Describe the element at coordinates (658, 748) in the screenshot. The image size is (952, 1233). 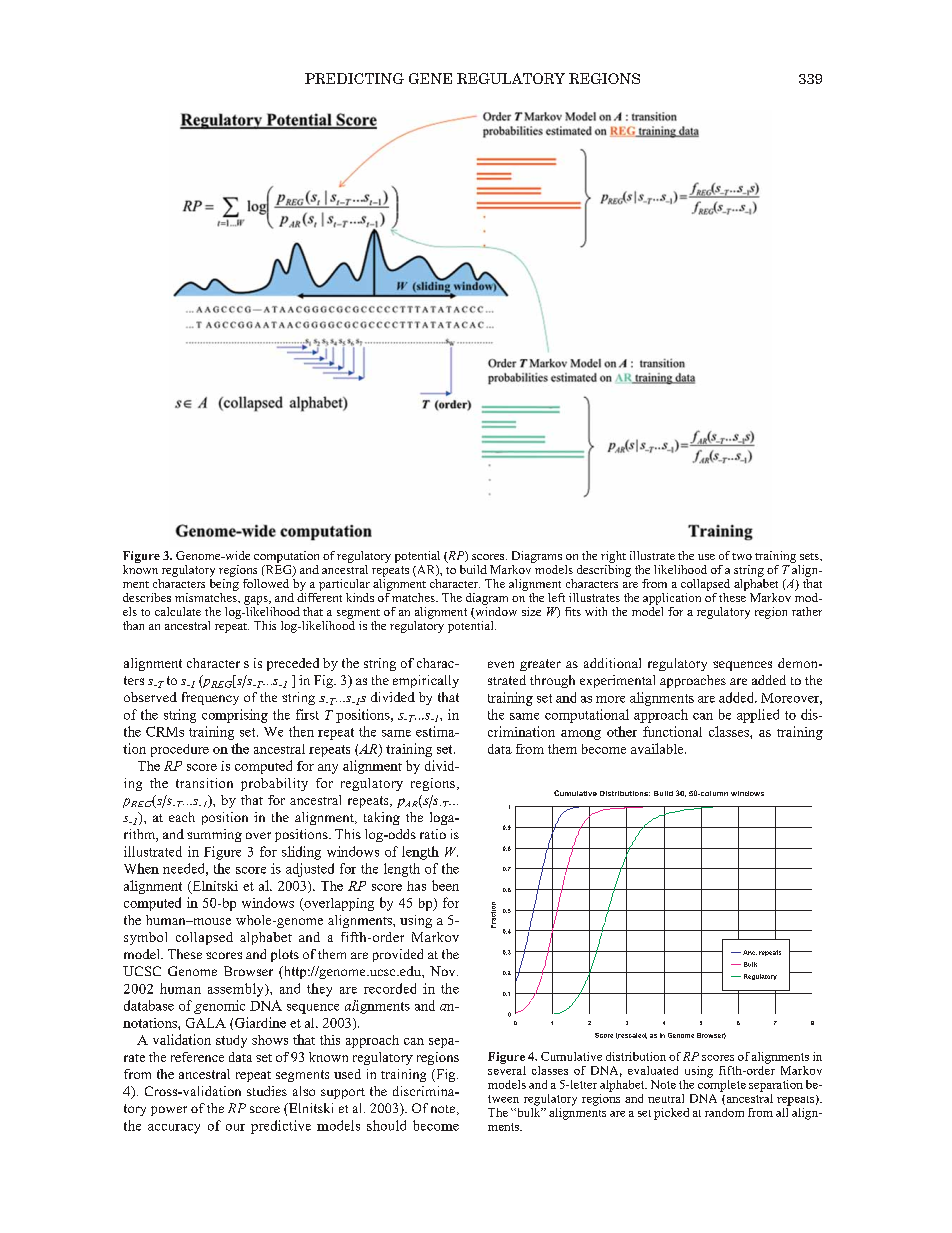
I see `available` at that location.
